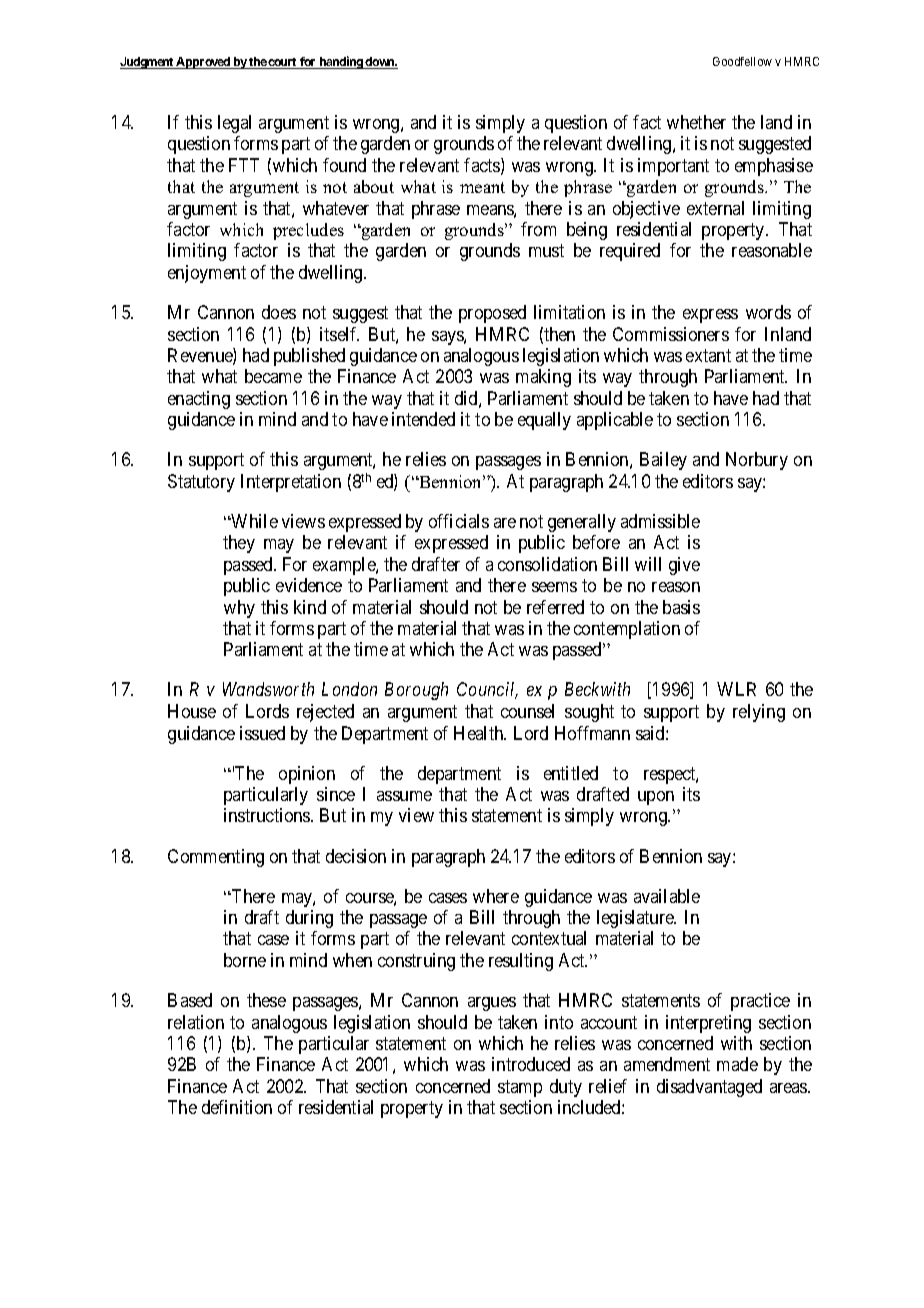  Describe the element at coordinates (708, 355) in the screenshot. I see `extant` at that location.
